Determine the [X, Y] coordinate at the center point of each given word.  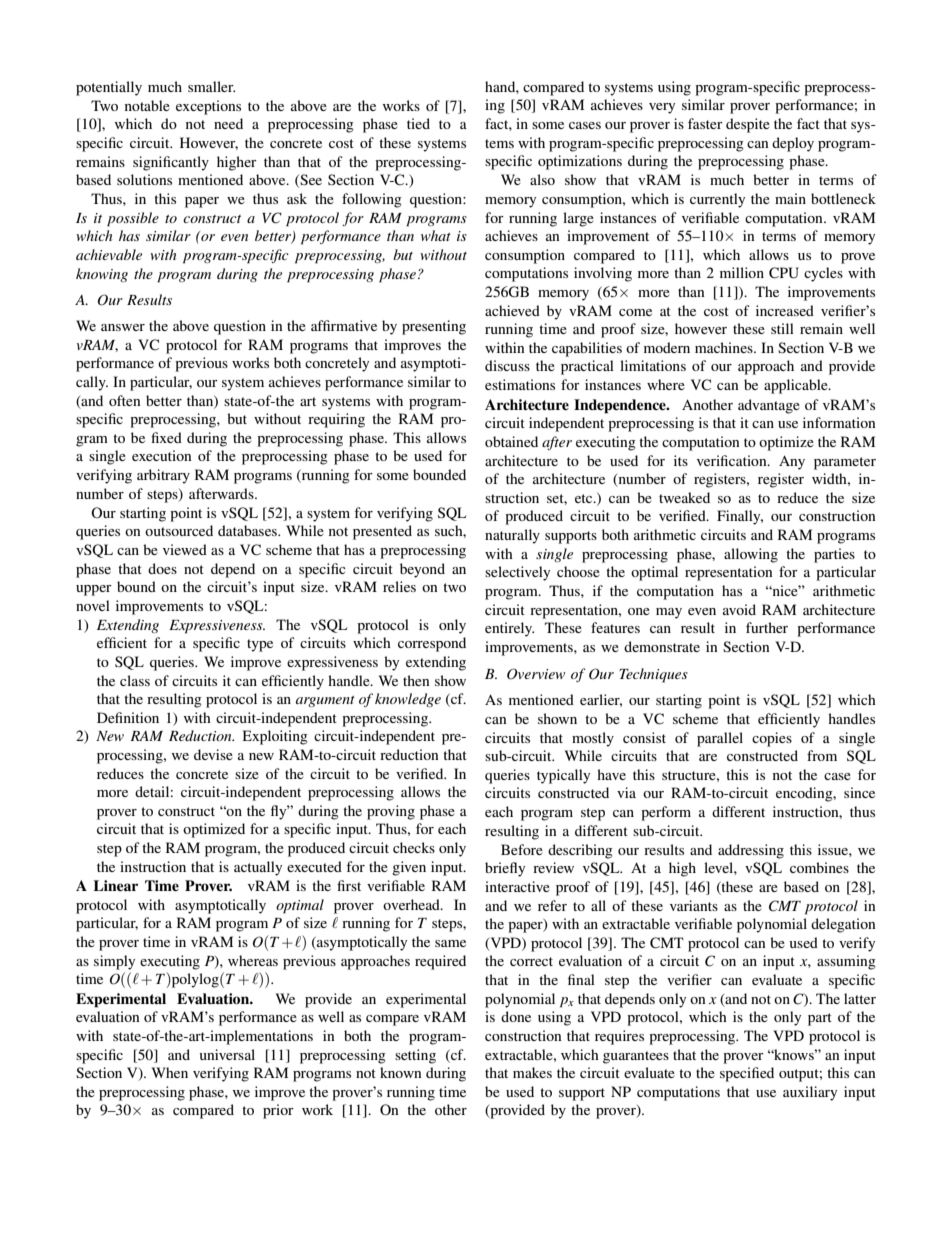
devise [213, 754]
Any [792, 462]
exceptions [208, 107]
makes [532, 1072]
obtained [511, 441]
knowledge [408, 700]
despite [748, 125]
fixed [166, 437]
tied [418, 123]
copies [772, 739]
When [170, 1072]
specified [747, 1074]
